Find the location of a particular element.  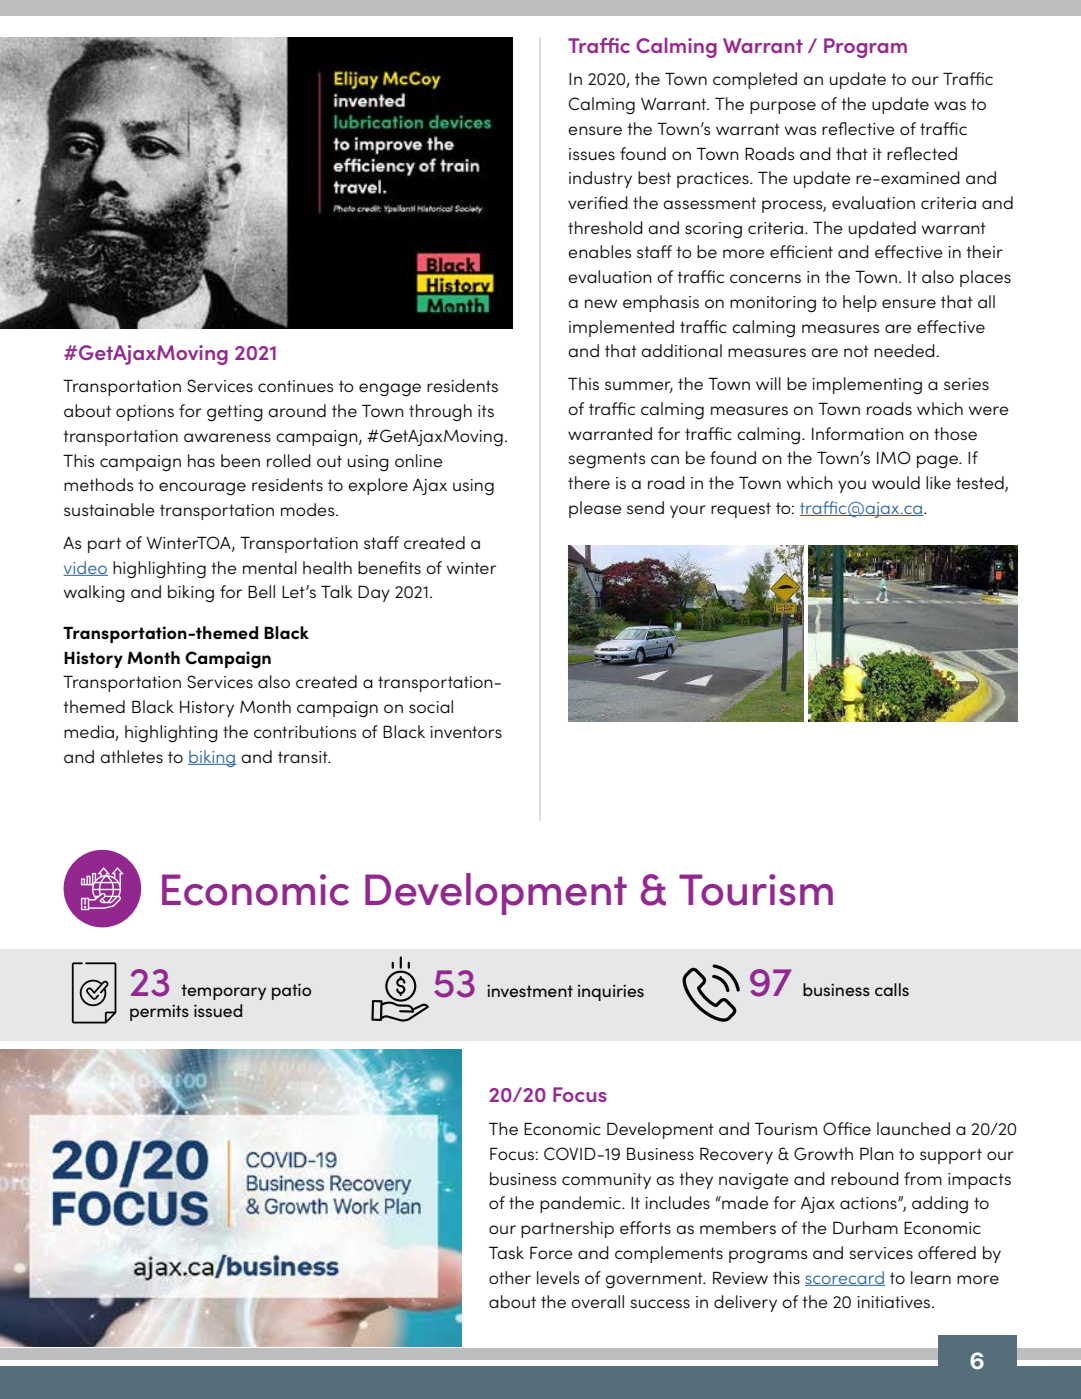

investment is located at coordinates (530, 991).
